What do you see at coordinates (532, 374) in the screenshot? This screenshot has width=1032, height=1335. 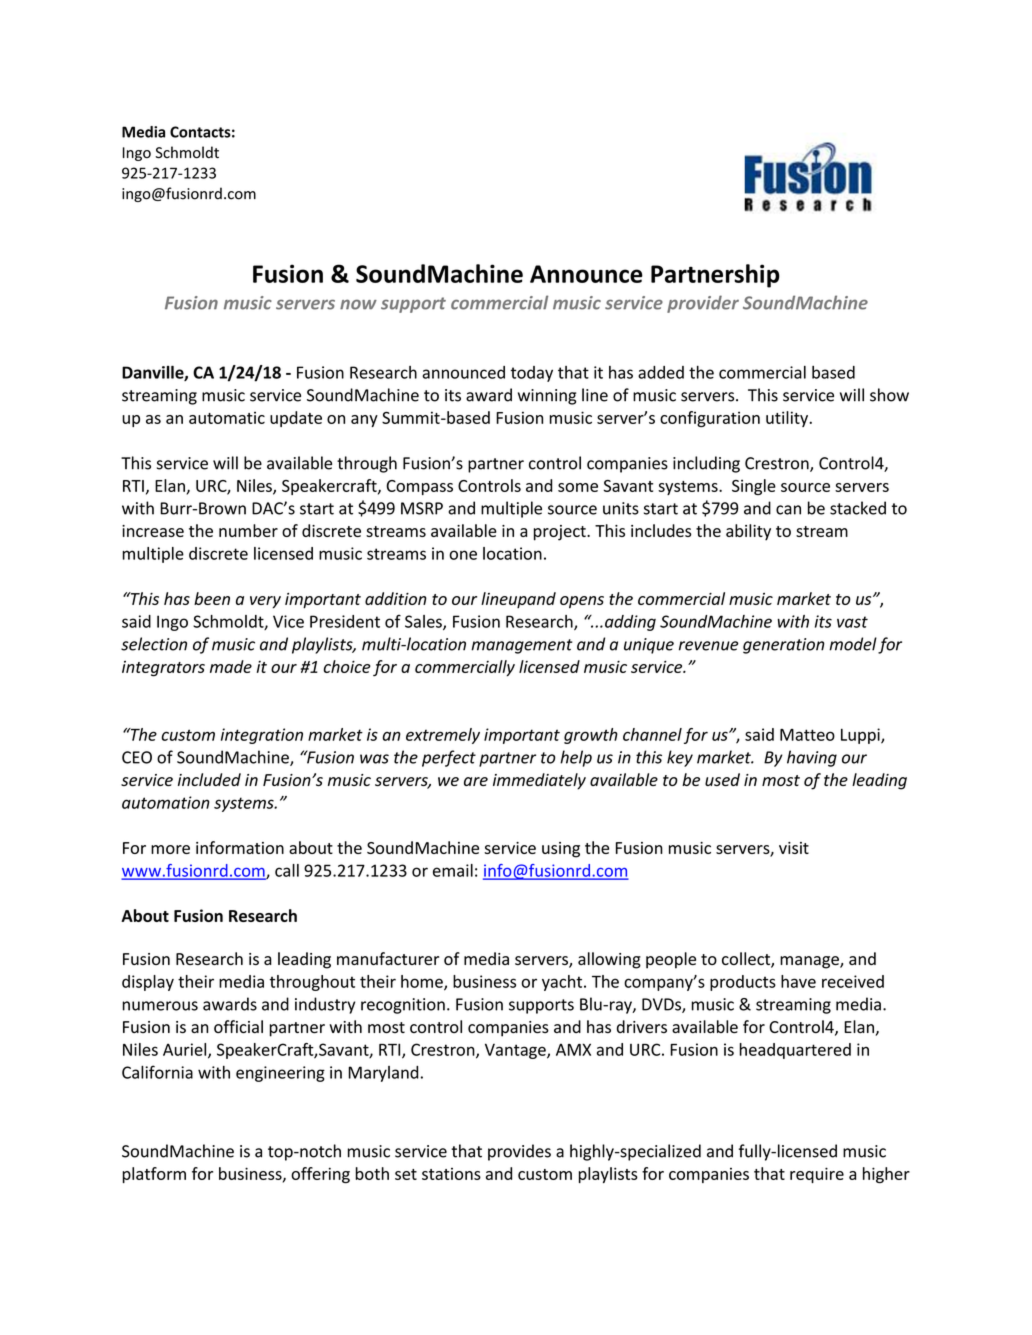 I see `today` at bounding box center [532, 374].
